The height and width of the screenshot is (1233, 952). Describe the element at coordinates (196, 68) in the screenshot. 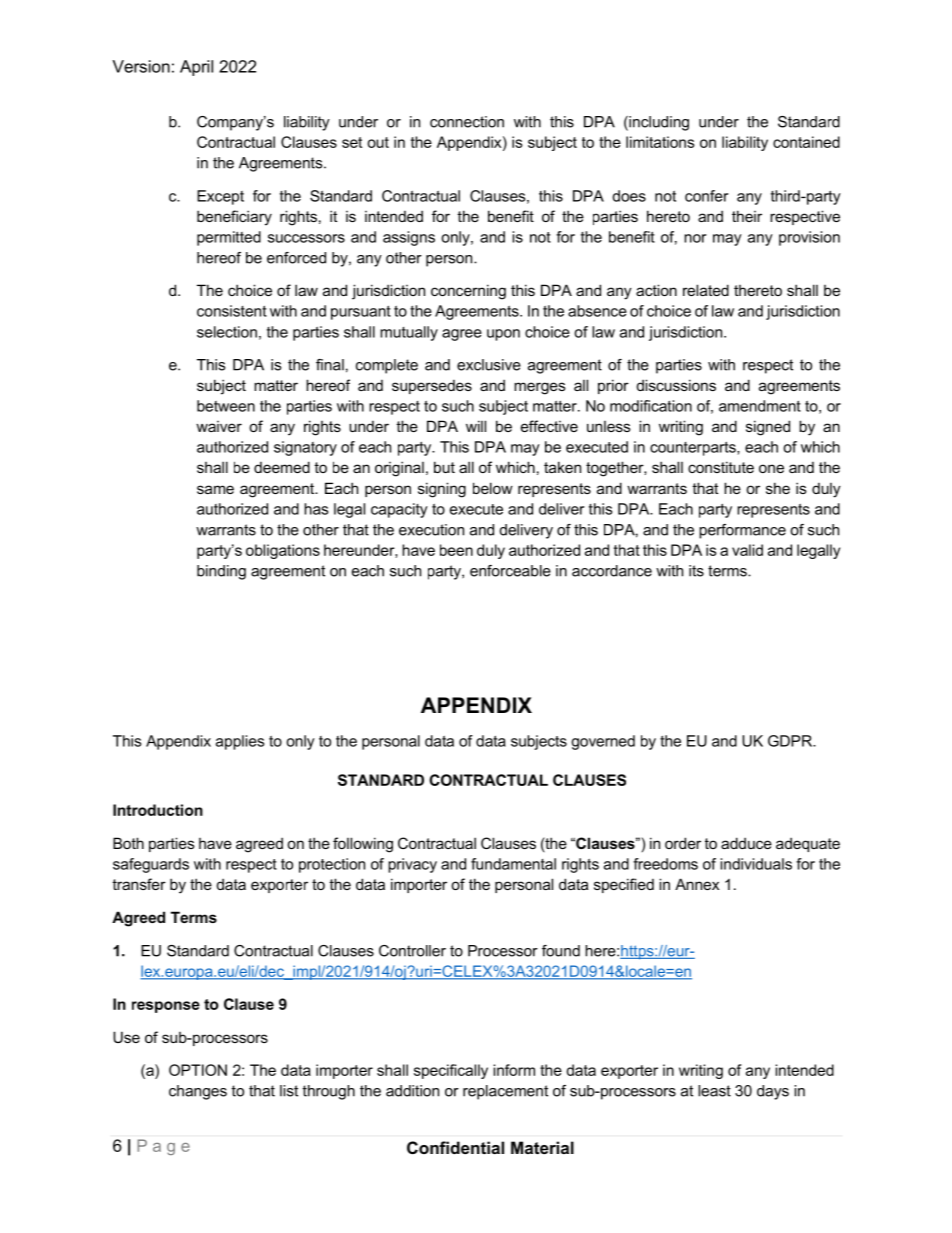

I see `April` at that location.
